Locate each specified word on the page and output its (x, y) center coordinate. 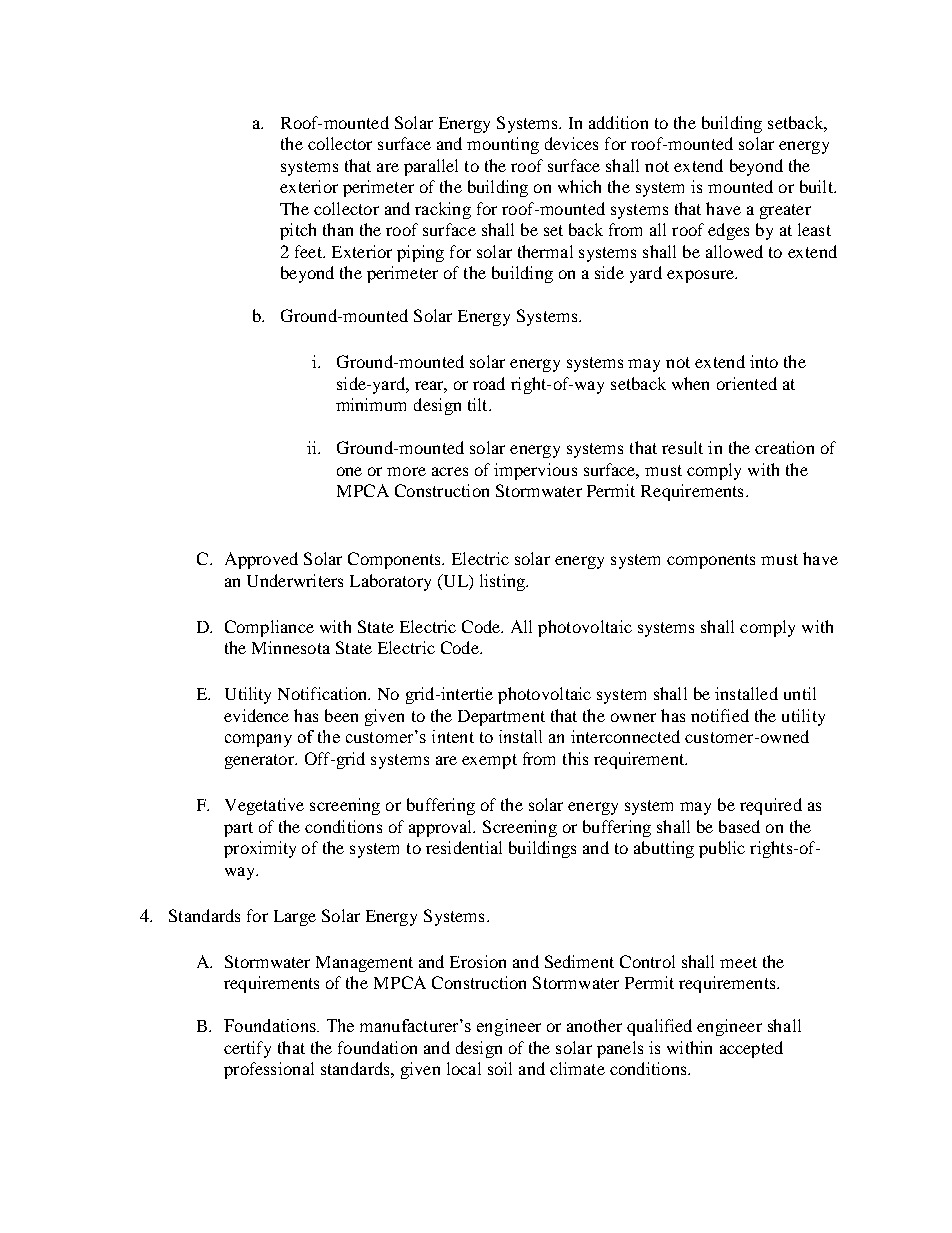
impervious (535, 471)
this (575, 758)
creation (784, 447)
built (817, 186)
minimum (371, 404)
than (338, 229)
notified (720, 715)
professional (269, 1070)
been (341, 715)
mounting (503, 145)
